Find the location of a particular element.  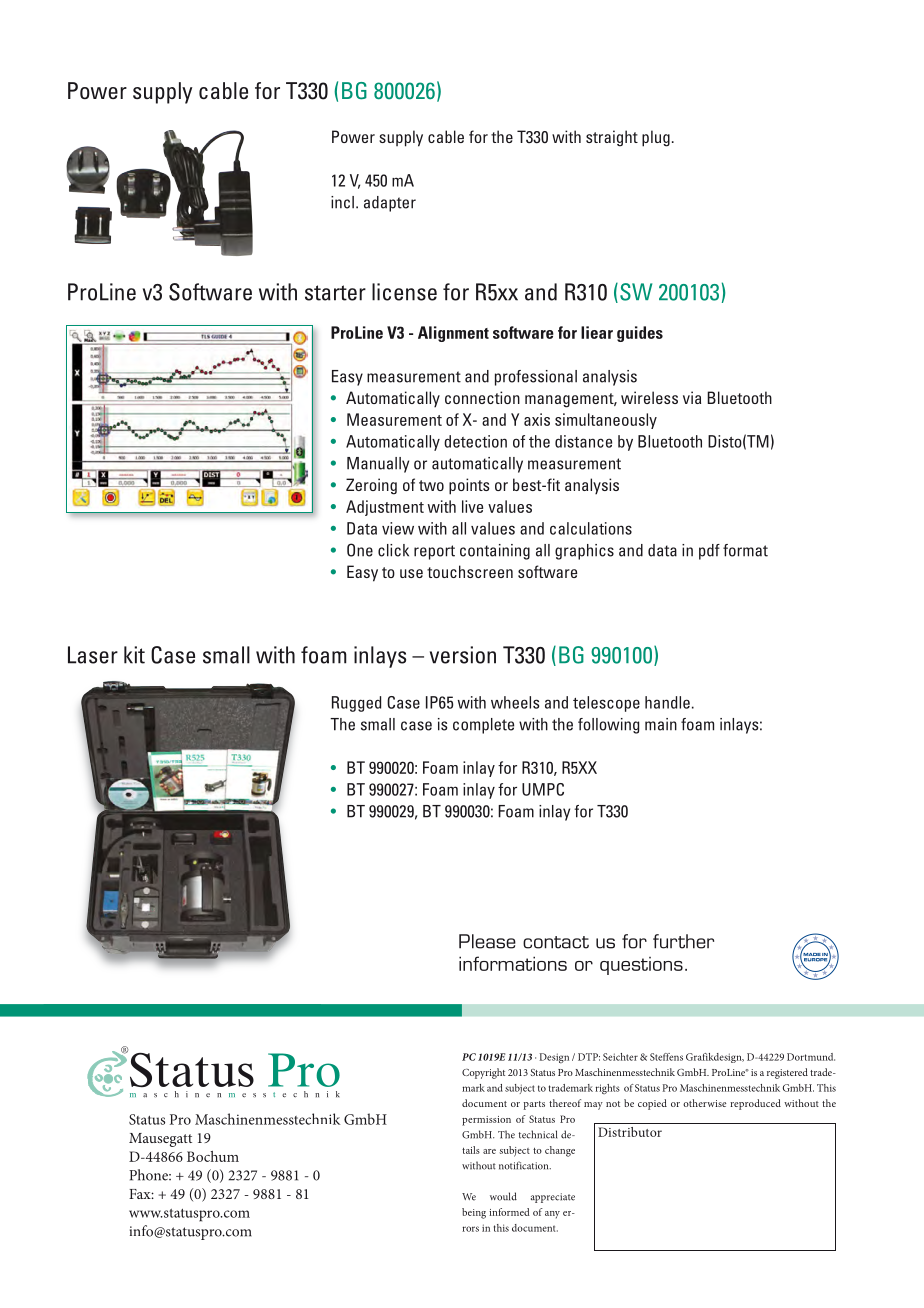

pdf is located at coordinates (709, 552).
